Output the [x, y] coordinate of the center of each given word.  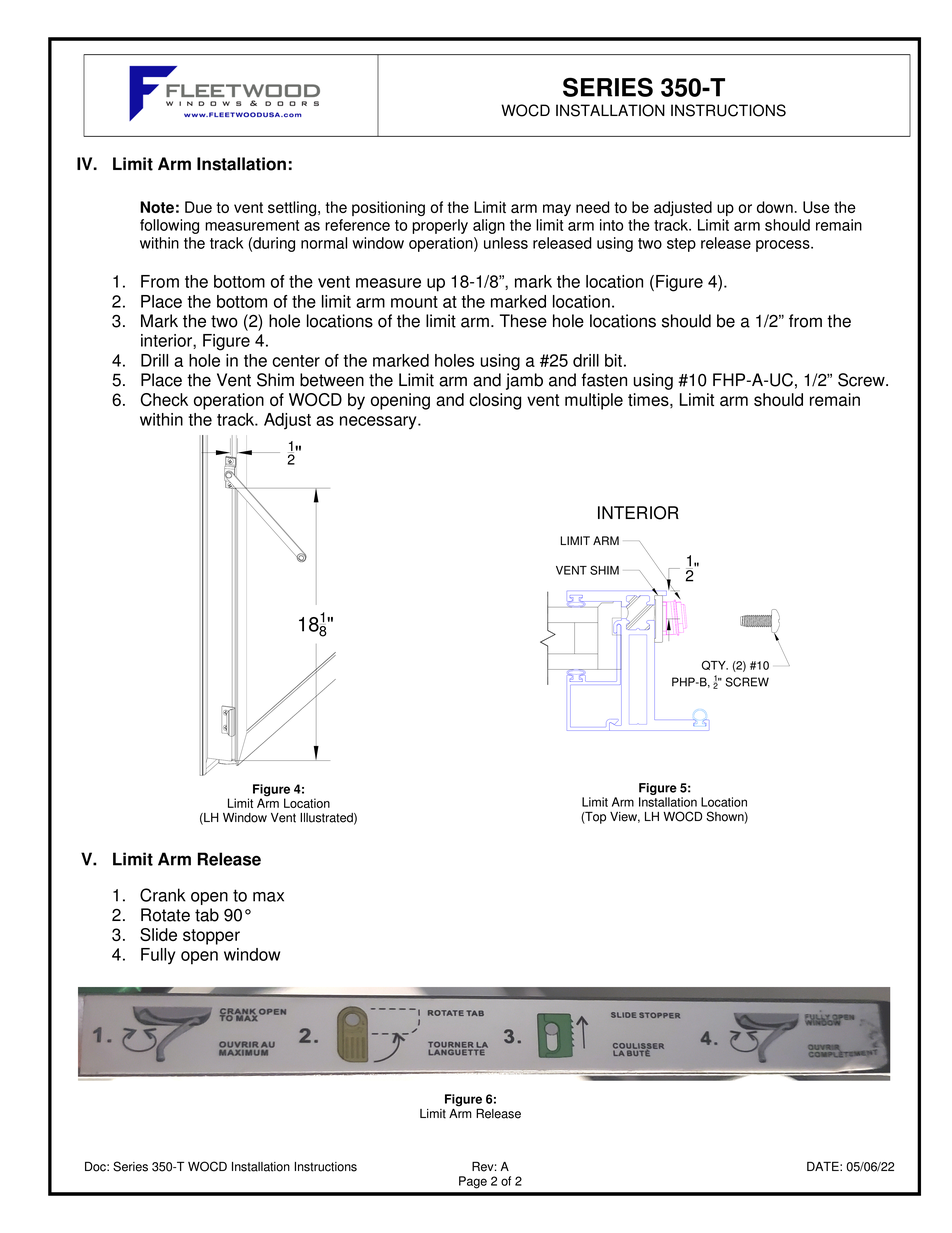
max [268, 897]
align [489, 226]
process [784, 246]
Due [198, 207]
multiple [594, 401]
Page [473, 1182]
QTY [715, 665]
